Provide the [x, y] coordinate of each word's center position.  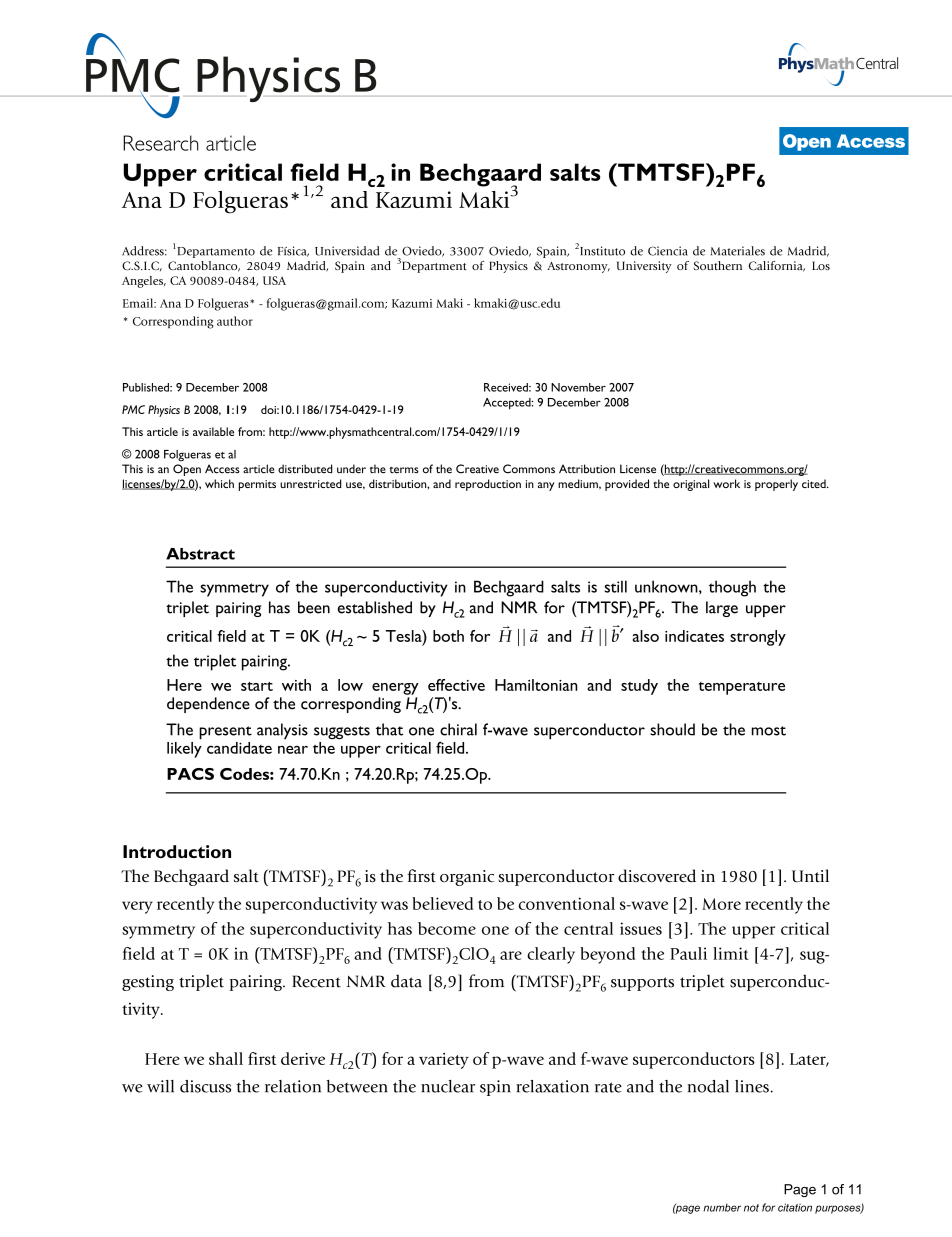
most [769, 731]
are [511, 955]
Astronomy [578, 267]
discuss [205, 1086]
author [235, 321]
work [726, 483]
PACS [190, 774]
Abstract [200, 554]
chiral [458, 729]
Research [161, 143]
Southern [718, 265]
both [448, 636]
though [732, 588]
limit [731, 953]
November [578, 387]
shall [226, 1058]
